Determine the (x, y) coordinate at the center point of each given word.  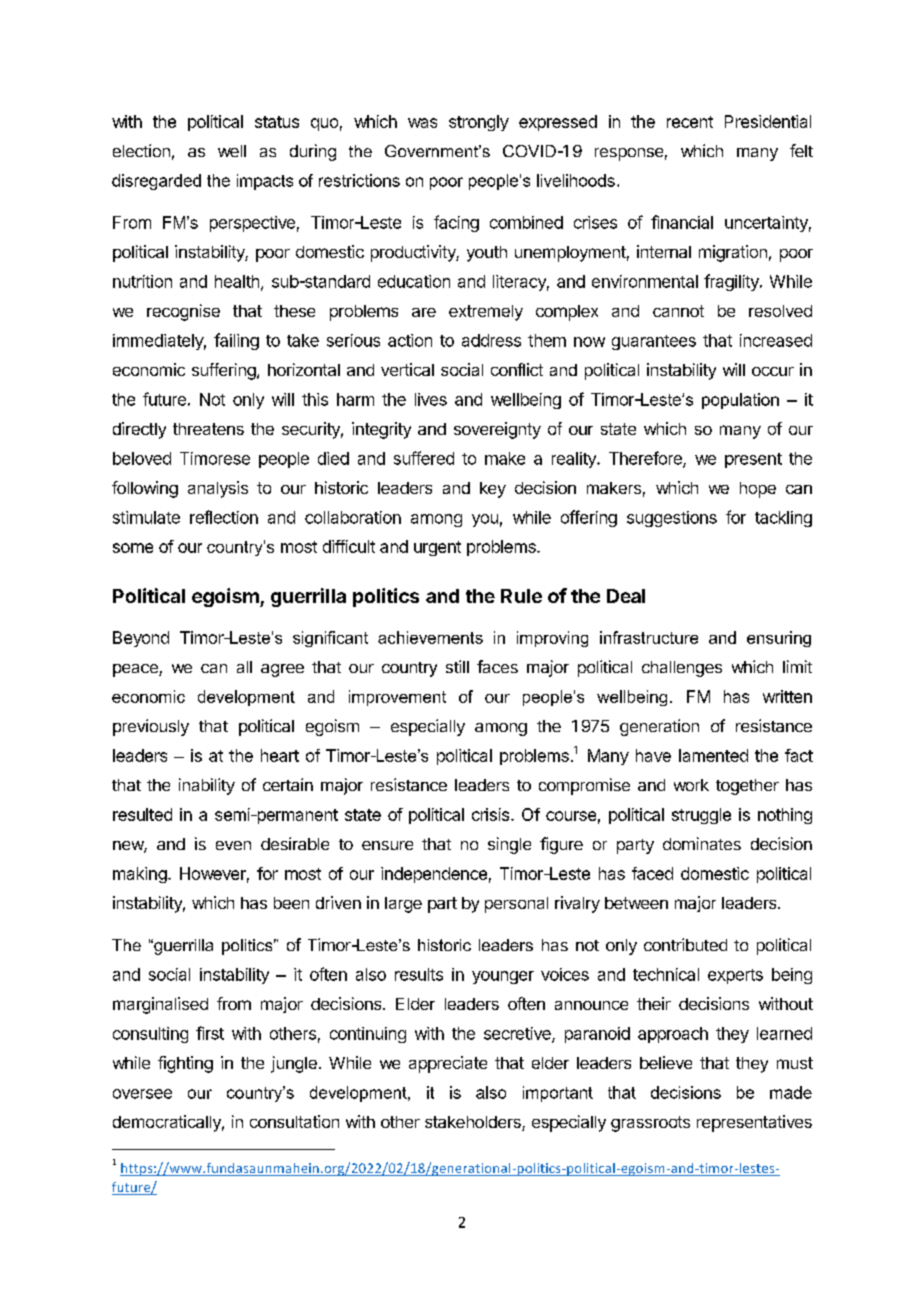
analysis (218, 489)
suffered (424, 458)
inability (207, 786)
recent (690, 122)
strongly (479, 123)
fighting (185, 1064)
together (747, 787)
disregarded (156, 182)
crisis (492, 814)
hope (758, 490)
